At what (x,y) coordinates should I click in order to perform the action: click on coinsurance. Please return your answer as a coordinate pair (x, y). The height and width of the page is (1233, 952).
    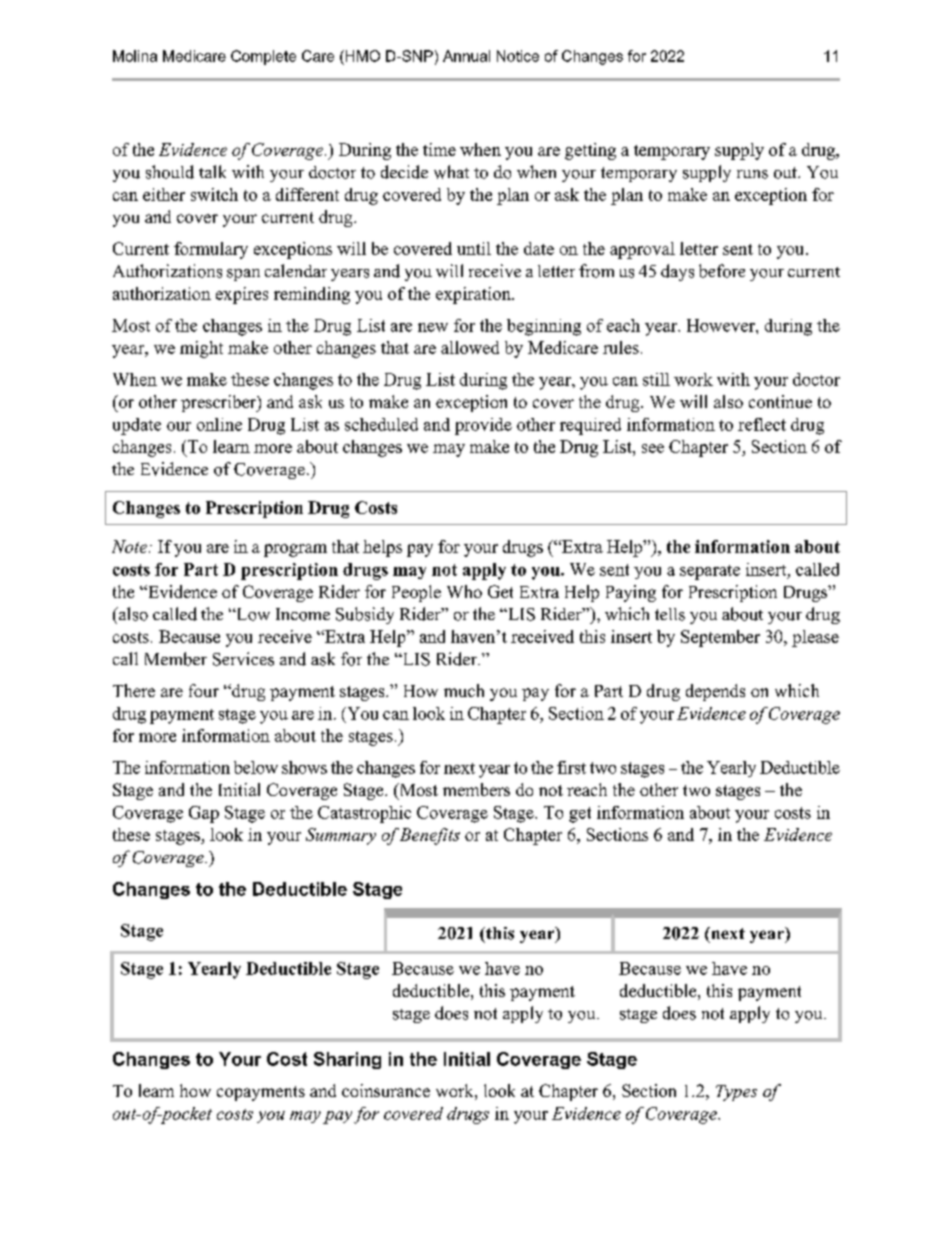
    Looking at the image, I should click on (386, 1090).
